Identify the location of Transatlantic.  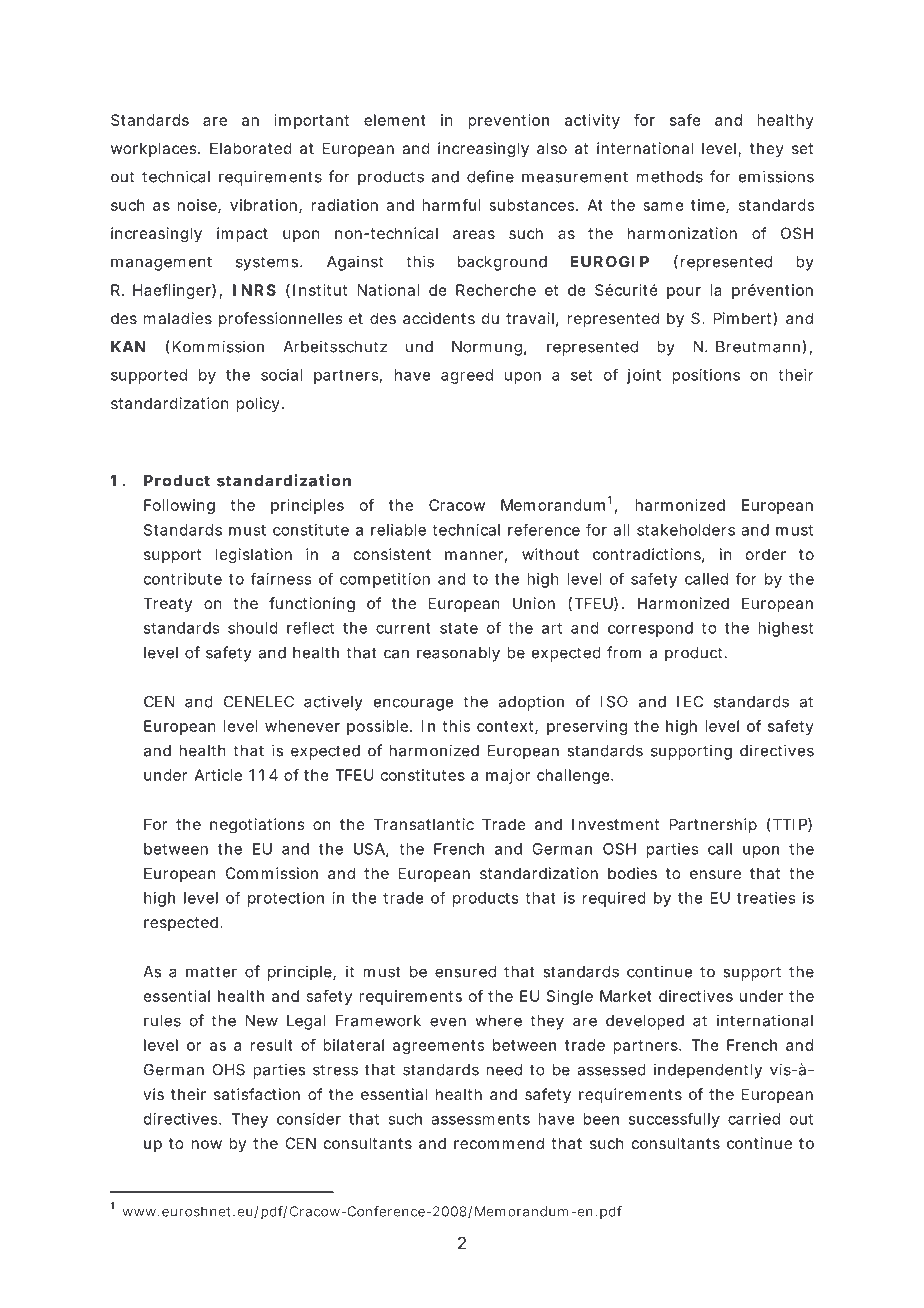
(424, 824).
